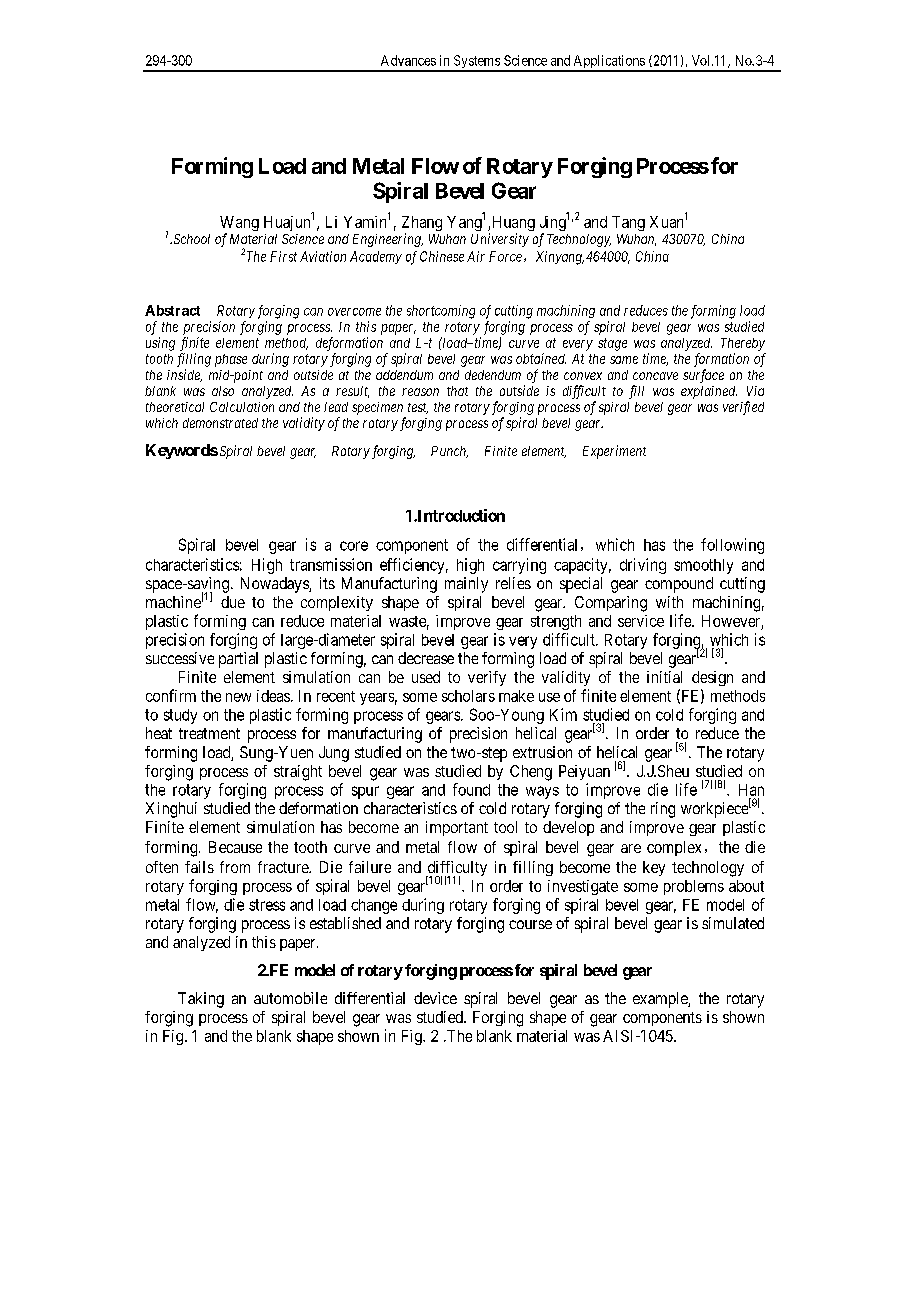 The height and width of the screenshot is (1308, 924). I want to click on concave, so click(655, 376).
